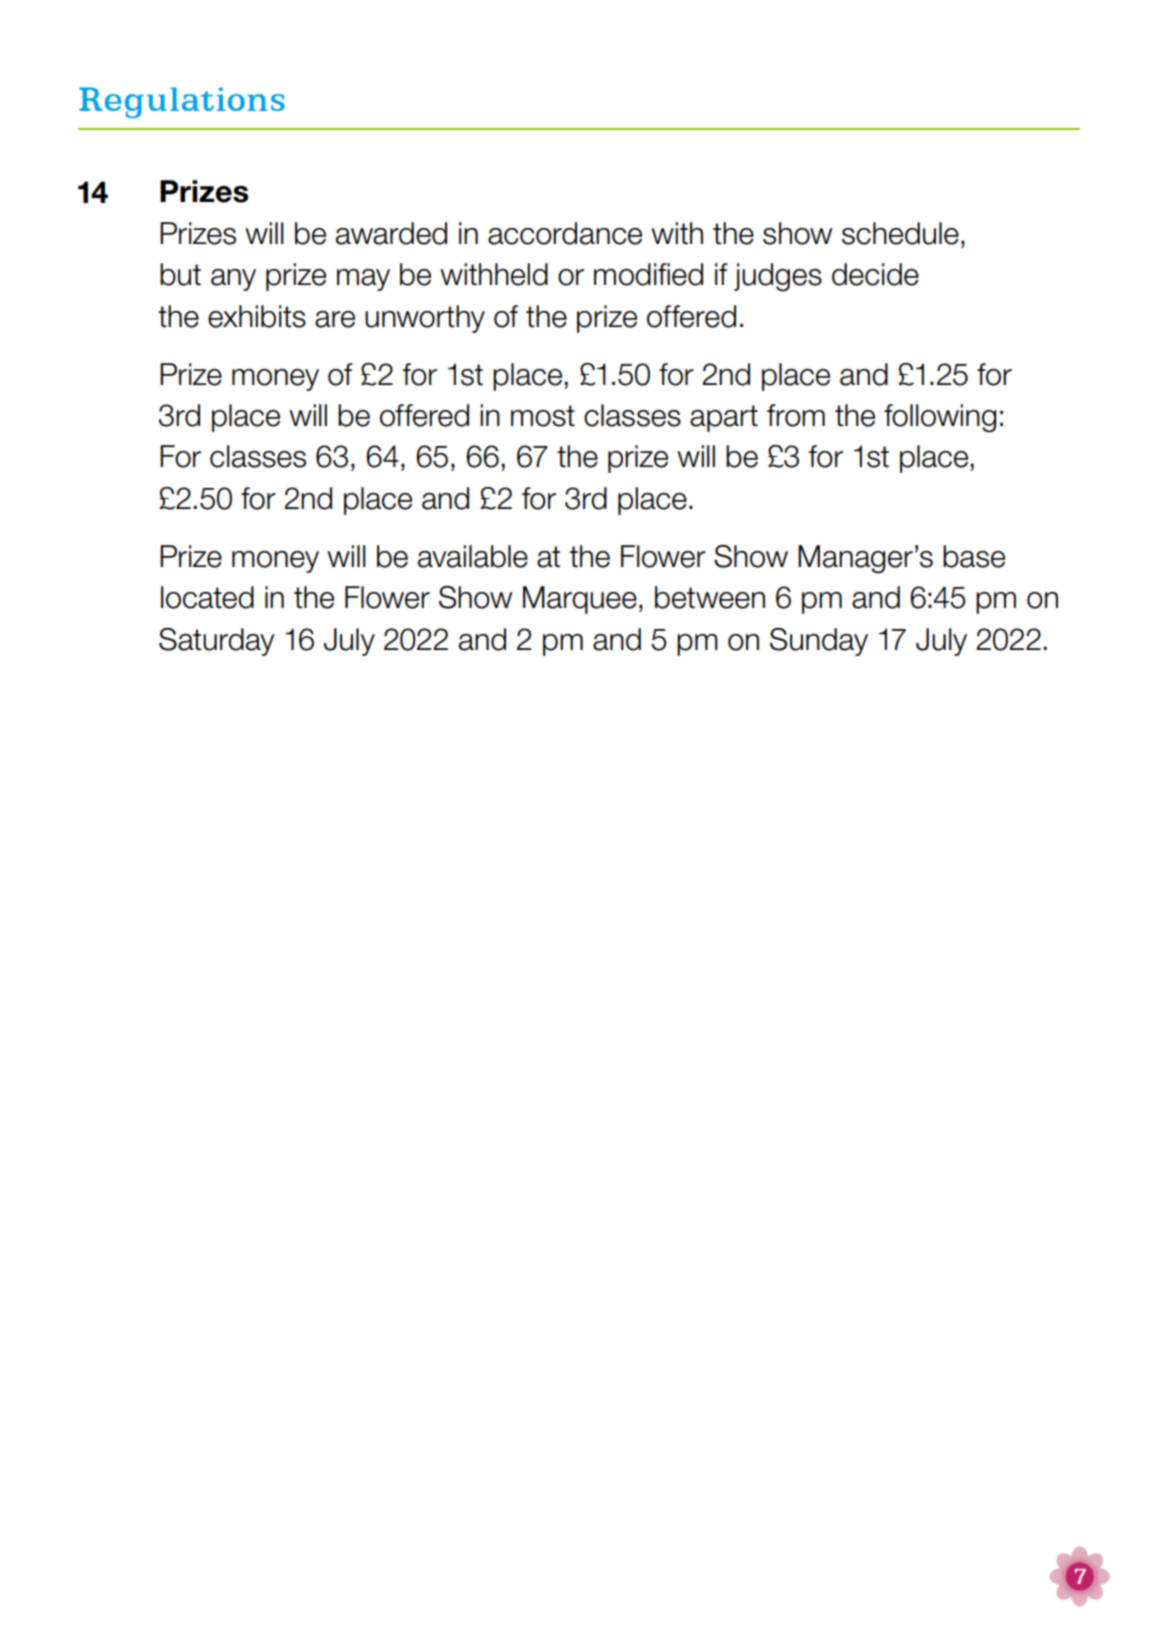 The height and width of the image is (1643, 1158). I want to click on Marquee, so click(580, 600).
